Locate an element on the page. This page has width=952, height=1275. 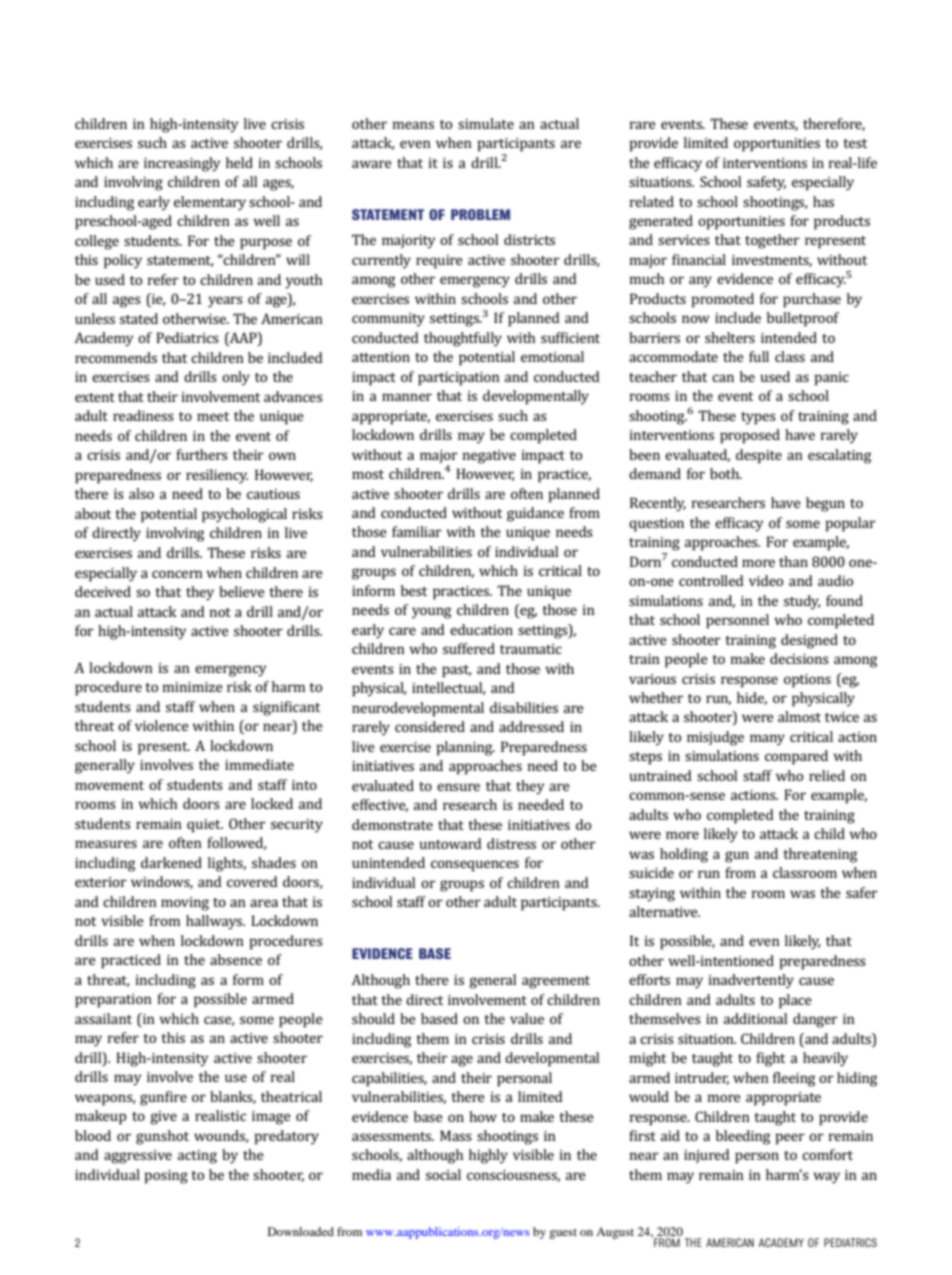
agreement is located at coordinates (556, 982).
